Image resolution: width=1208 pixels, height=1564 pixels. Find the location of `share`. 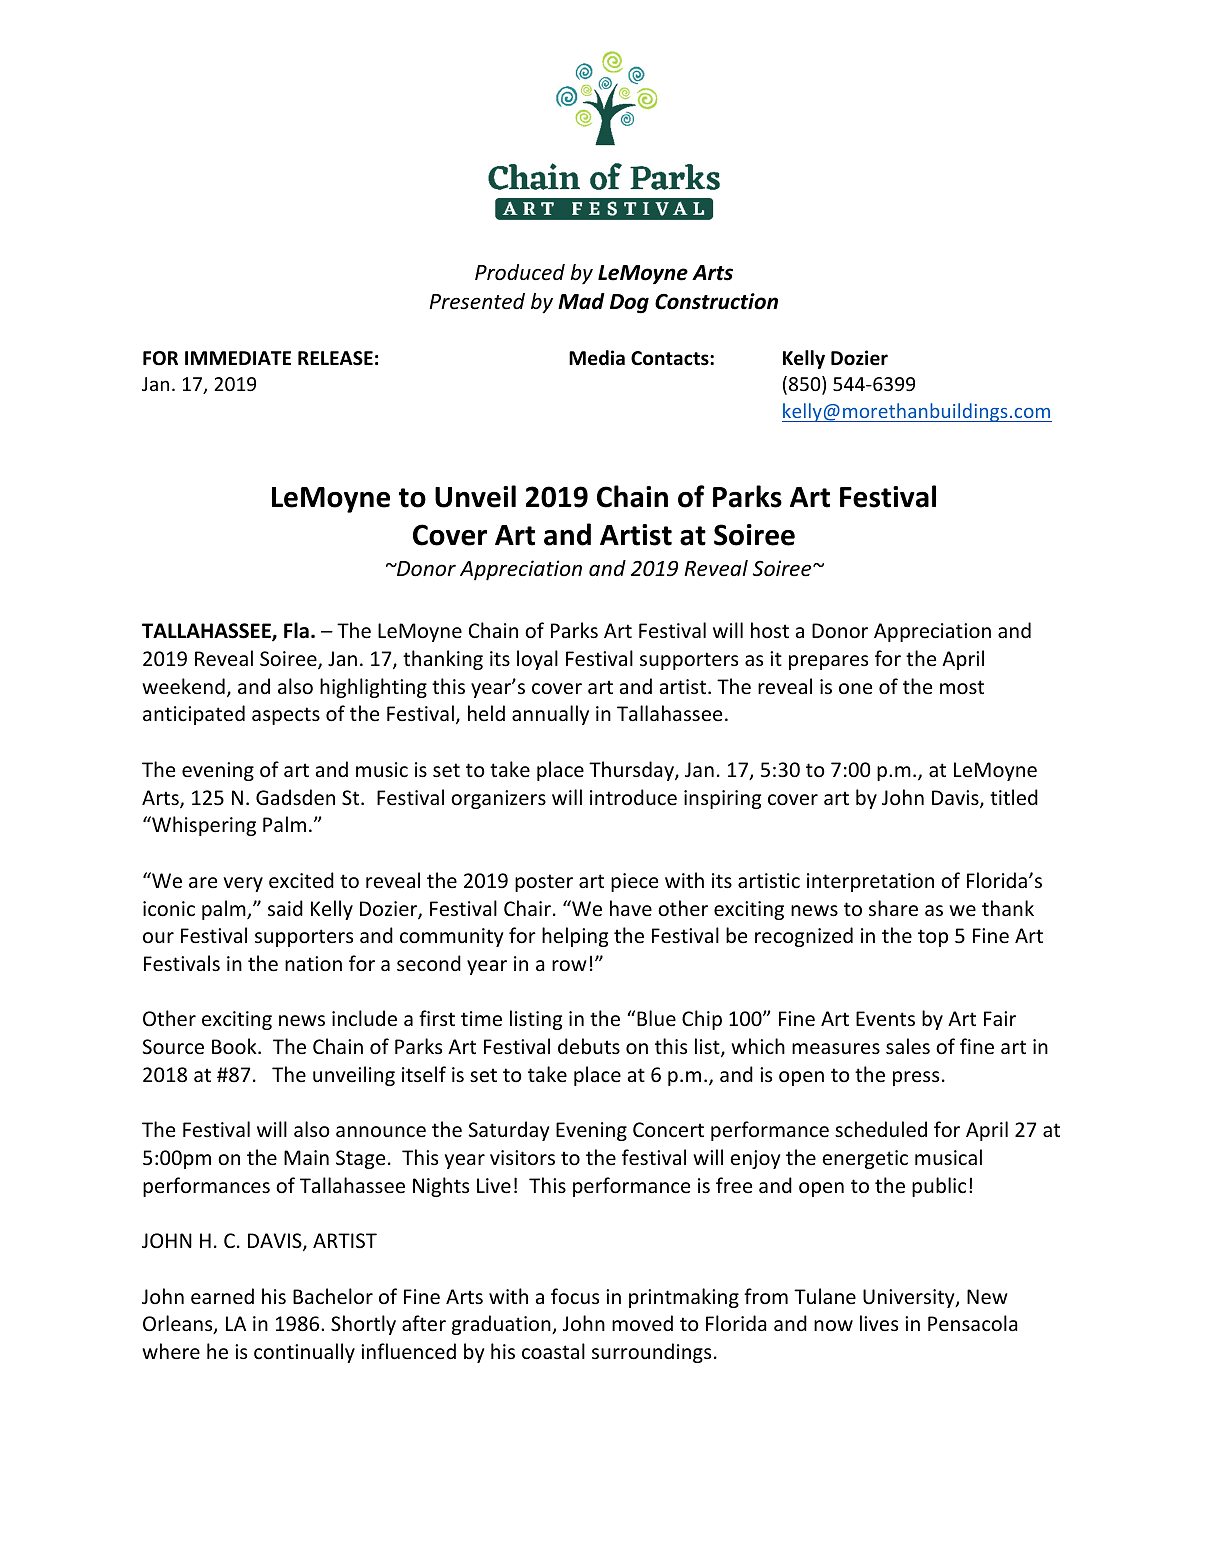

share is located at coordinates (893, 908).
